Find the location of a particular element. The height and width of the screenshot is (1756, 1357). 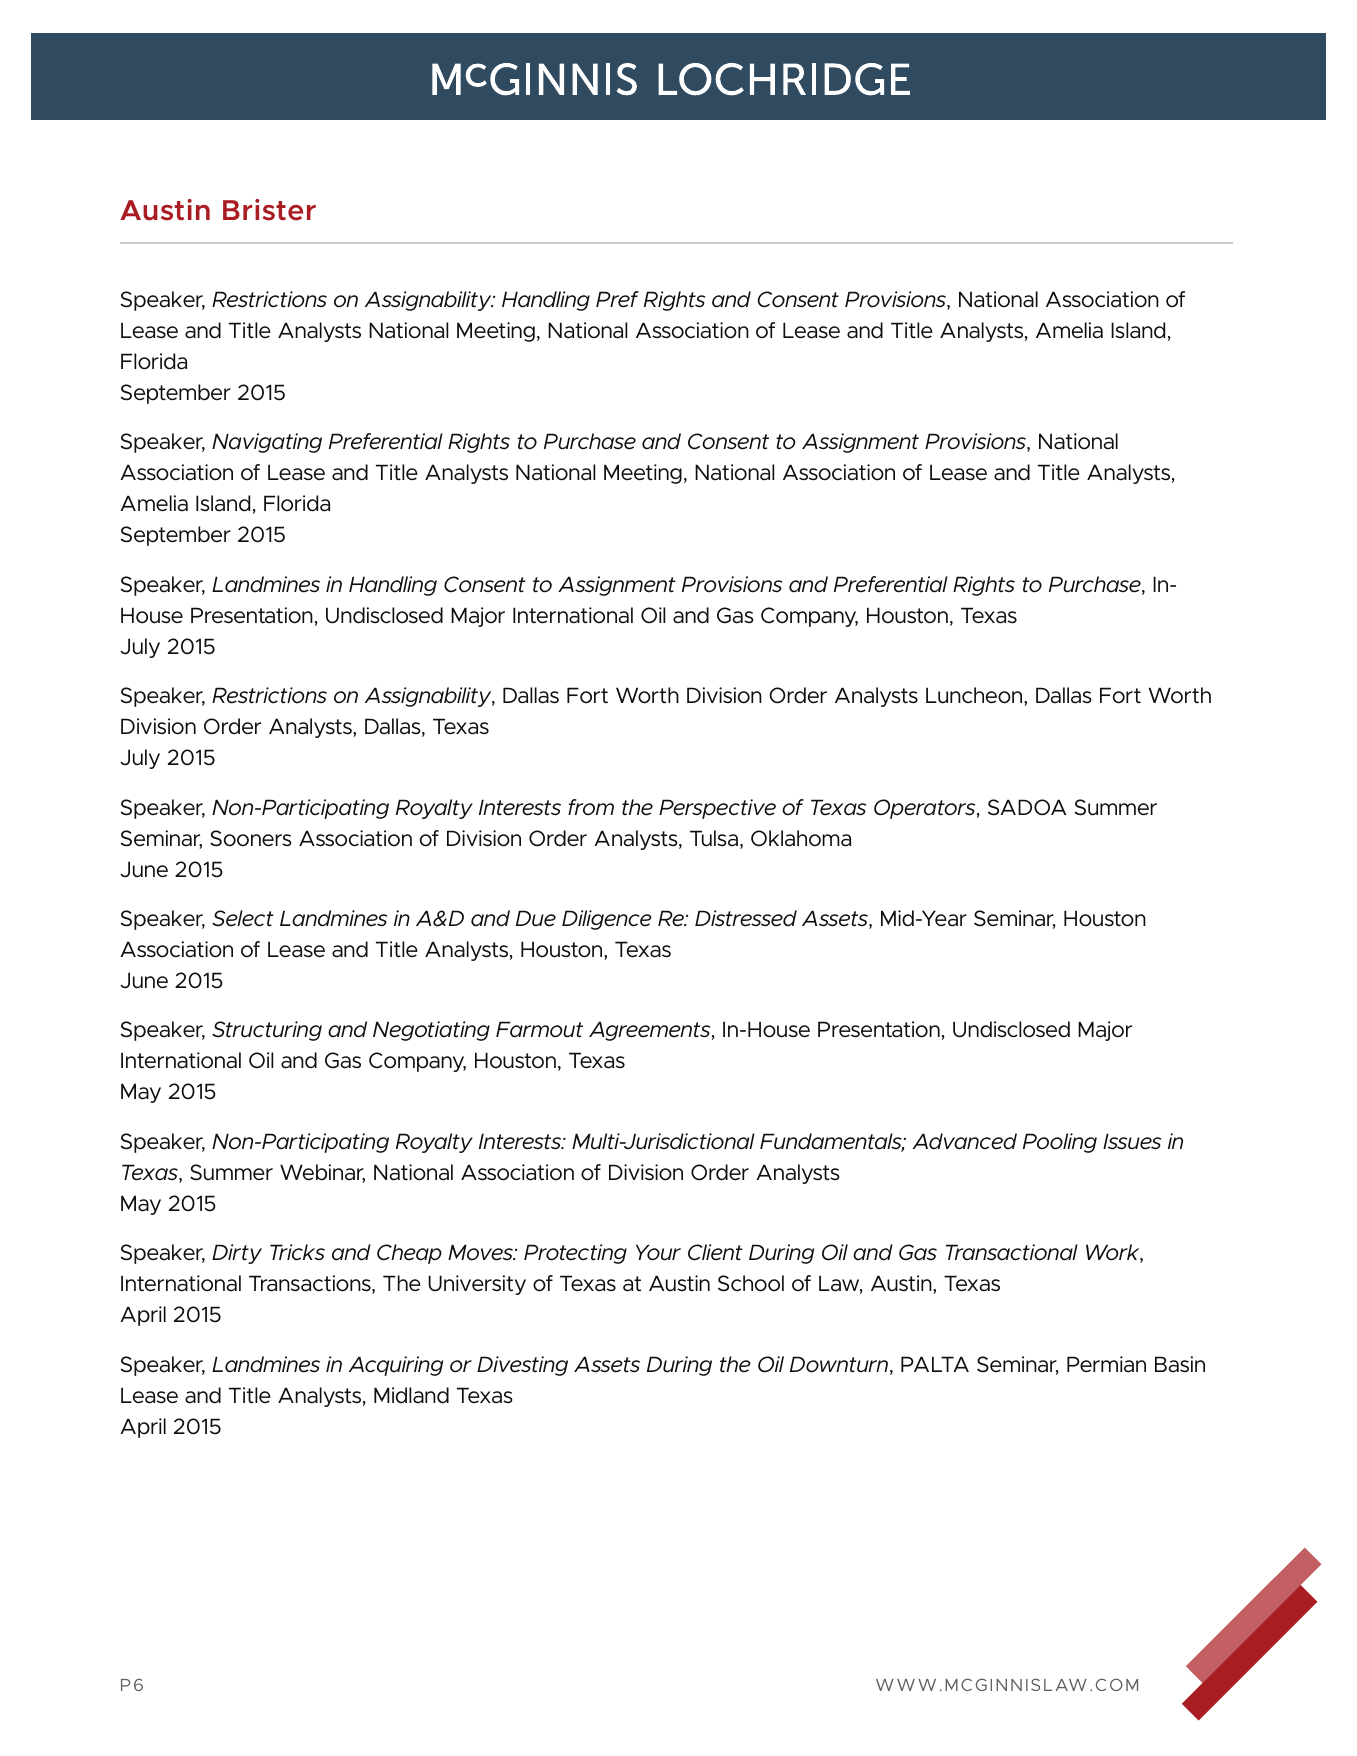

Luncheon is located at coordinates (975, 695).
